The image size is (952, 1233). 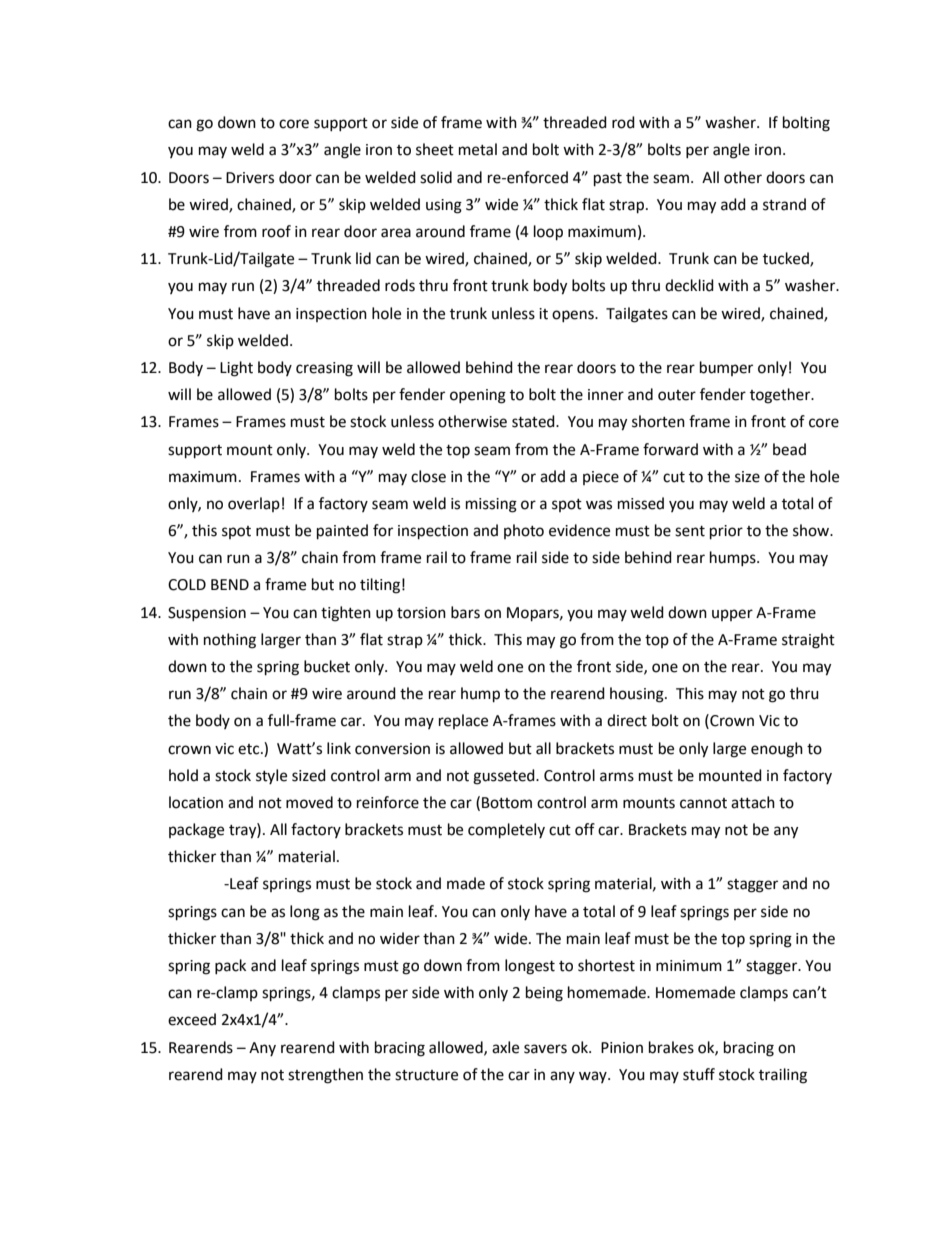 I want to click on bars, so click(x=465, y=612).
